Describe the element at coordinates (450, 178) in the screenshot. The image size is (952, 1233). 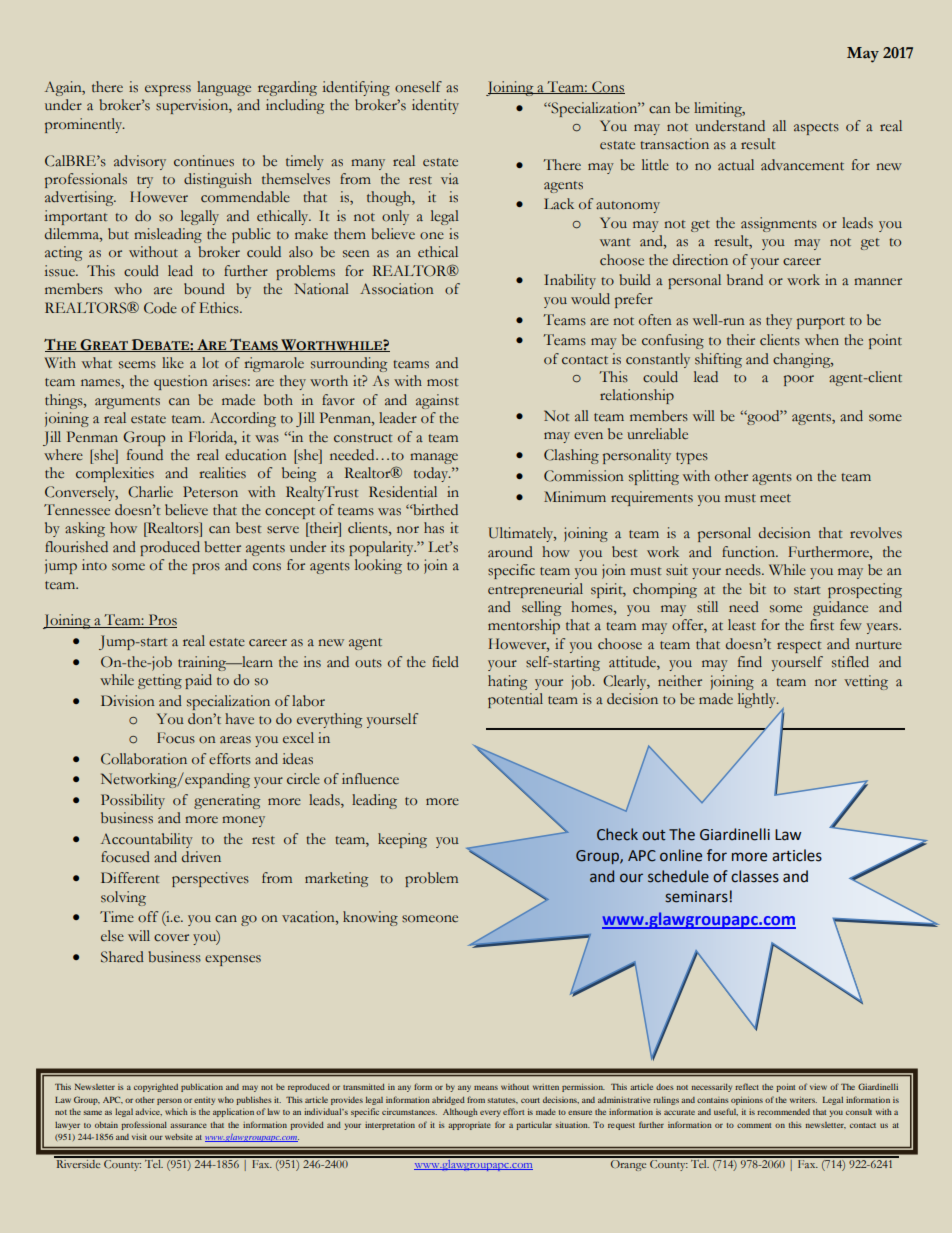
I see `via` at that location.
